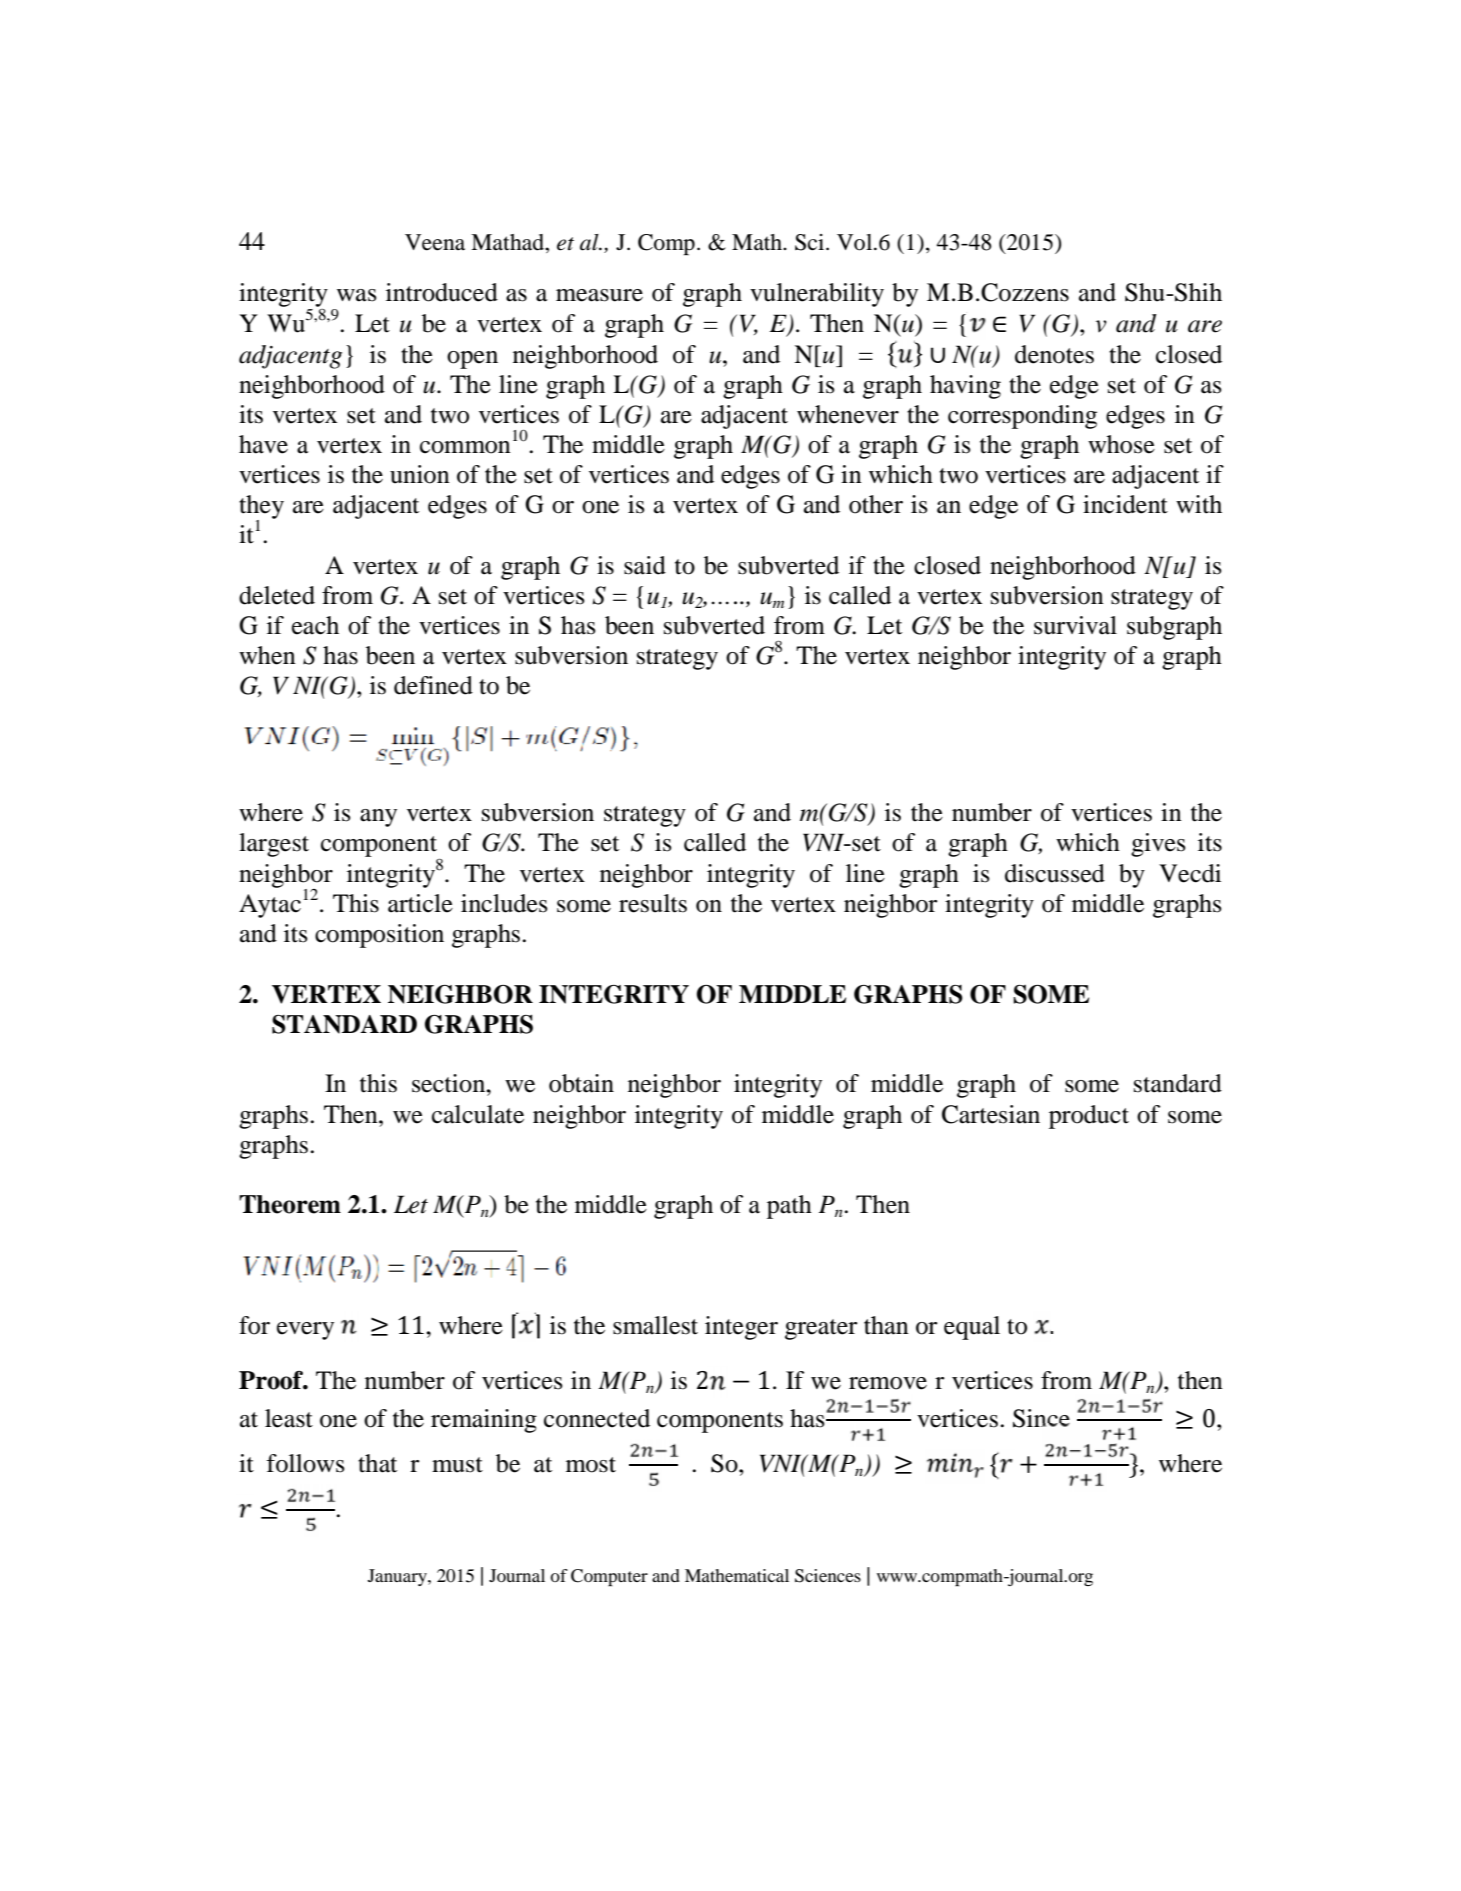 The height and width of the page is (1891, 1461). What do you see at coordinates (420, 903) in the page?
I see `article` at bounding box center [420, 903].
